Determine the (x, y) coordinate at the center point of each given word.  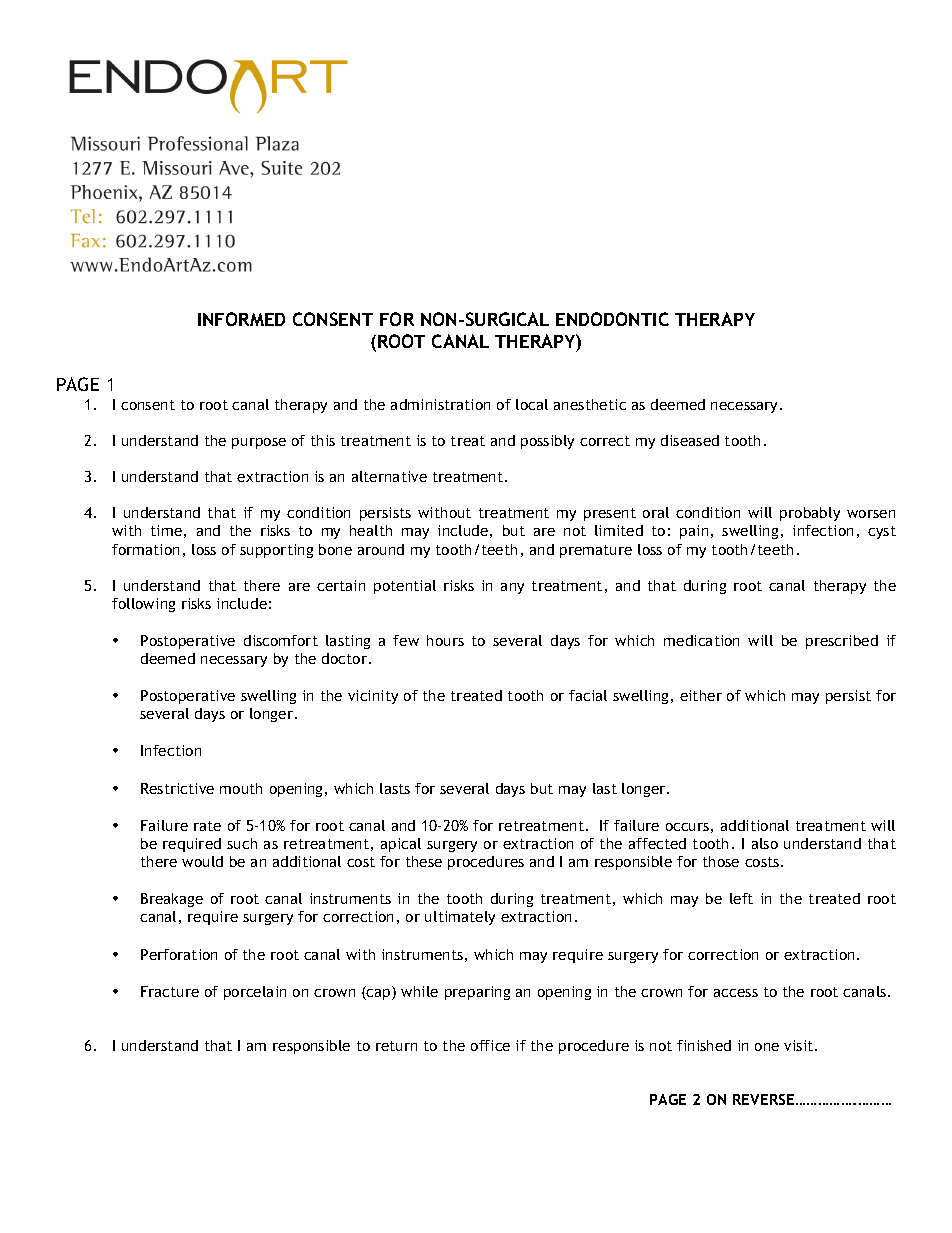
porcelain (255, 993)
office (490, 1045)
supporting (276, 551)
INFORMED (241, 319)
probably (810, 514)
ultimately (460, 918)
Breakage (172, 900)
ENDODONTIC (612, 319)
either (701, 695)
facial (588, 695)
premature (596, 551)
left (741, 898)
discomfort (281, 640)
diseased (690, 440)
